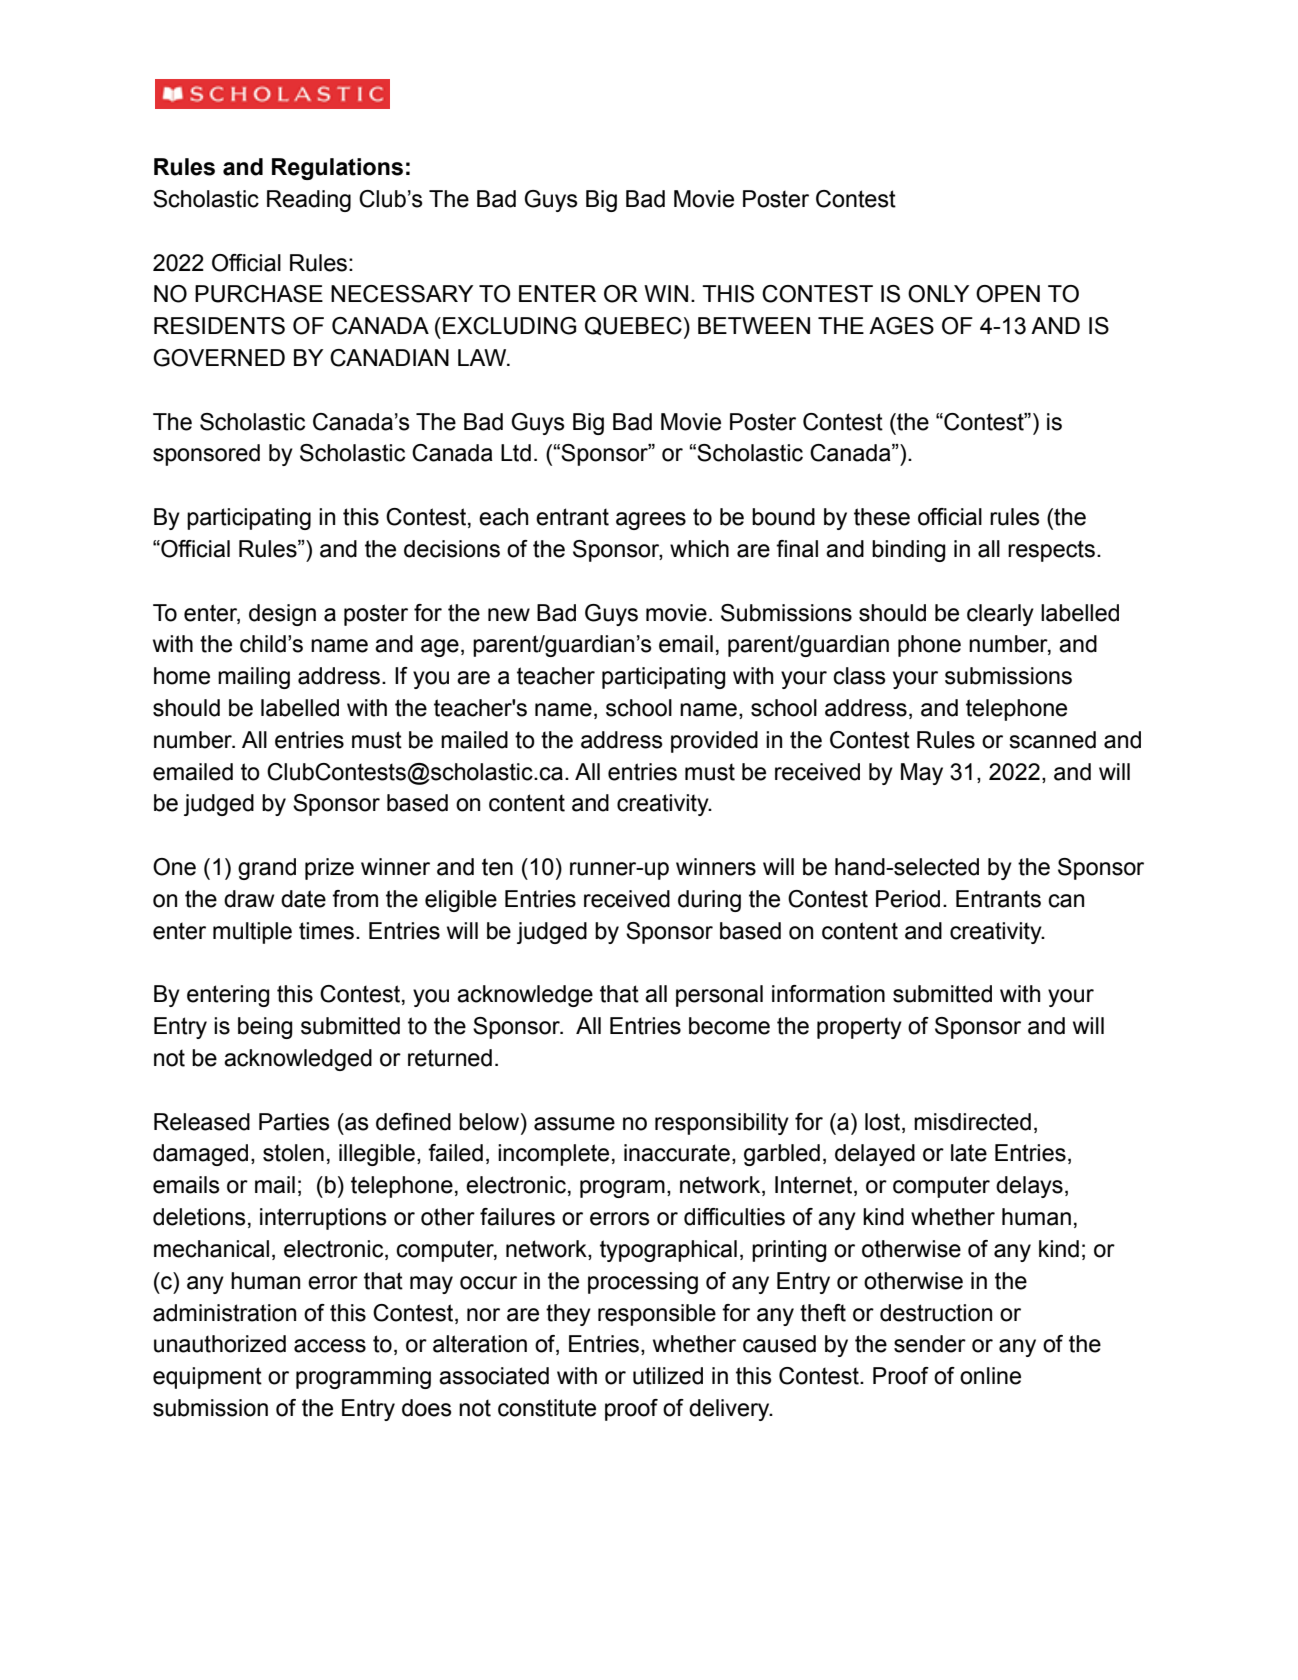  What do you see at coordinates (330, 1346) in the image?
I see `access` at bounding box center [330, 1346].
